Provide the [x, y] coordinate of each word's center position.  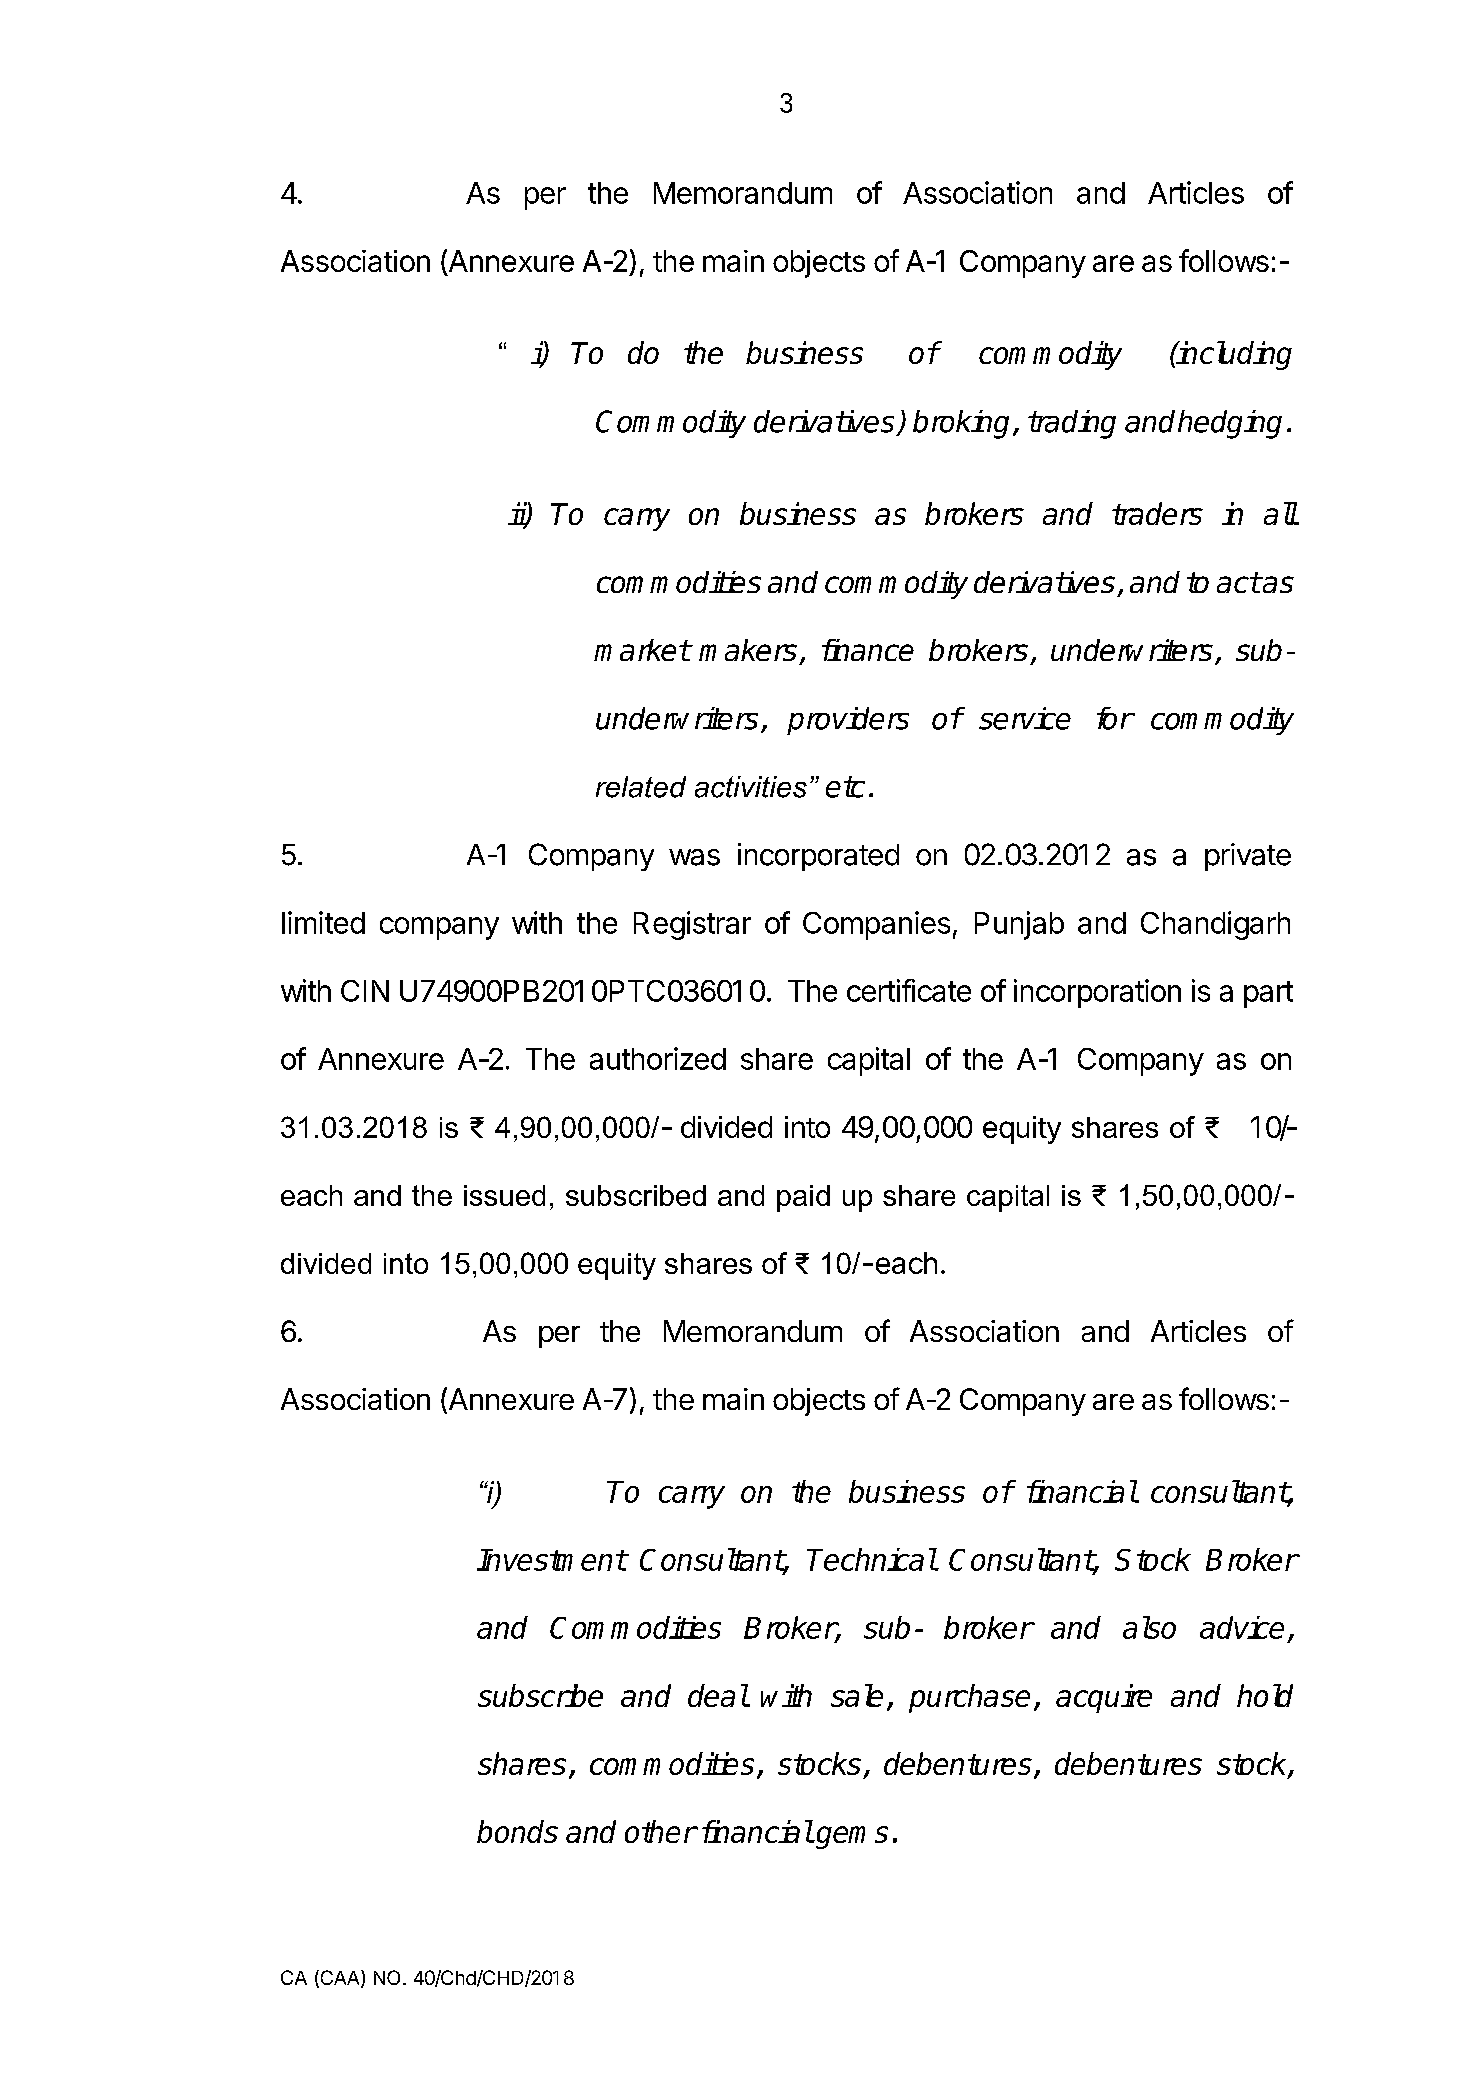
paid [803, 1198]
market [642, 650]
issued [504, 1195]
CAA [340, 1979]
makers [748, 650]
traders [1157, 513]
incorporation [1097, 993]
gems [851, 1837]
